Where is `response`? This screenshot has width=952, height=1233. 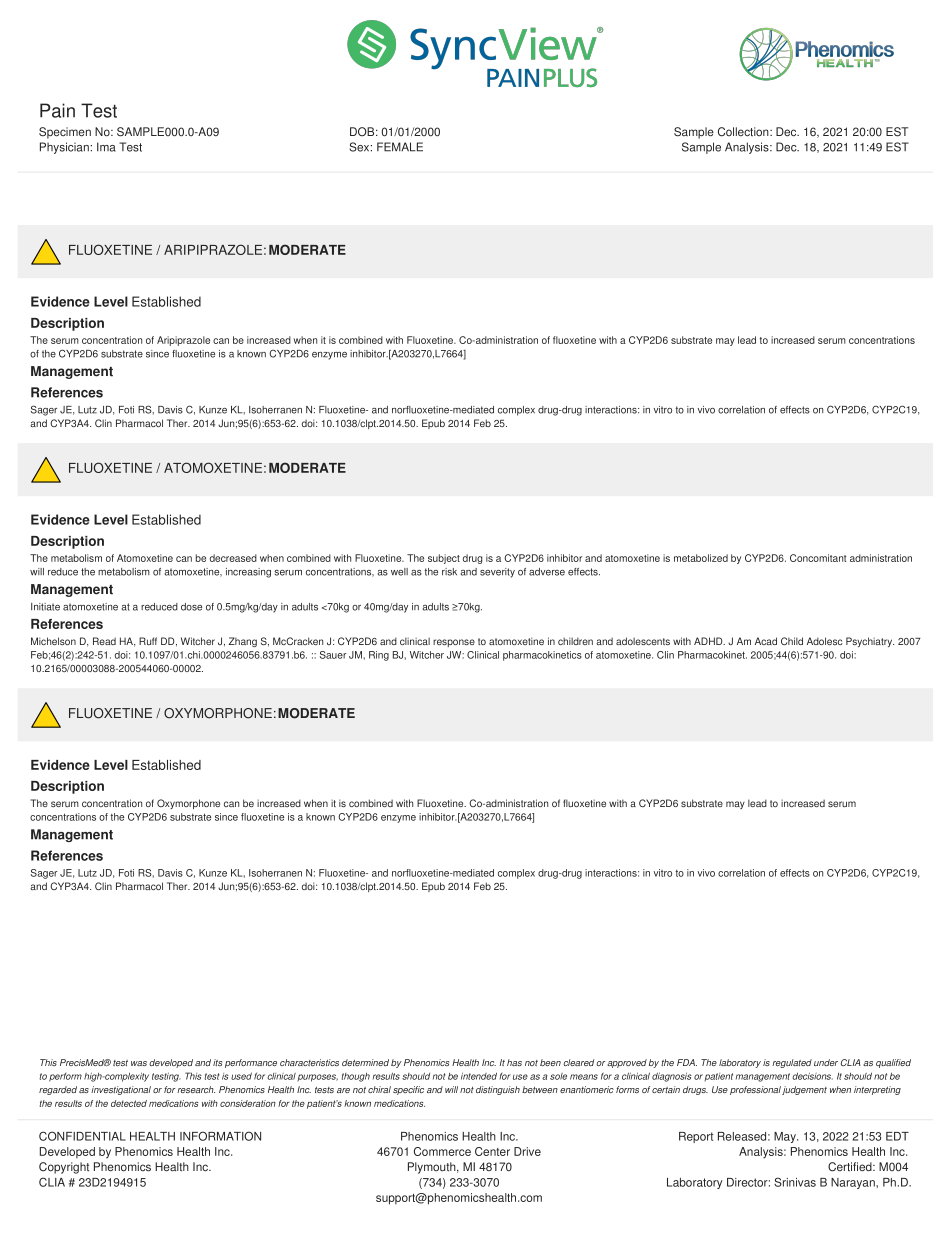 response is located at coordinates (454, 643).
